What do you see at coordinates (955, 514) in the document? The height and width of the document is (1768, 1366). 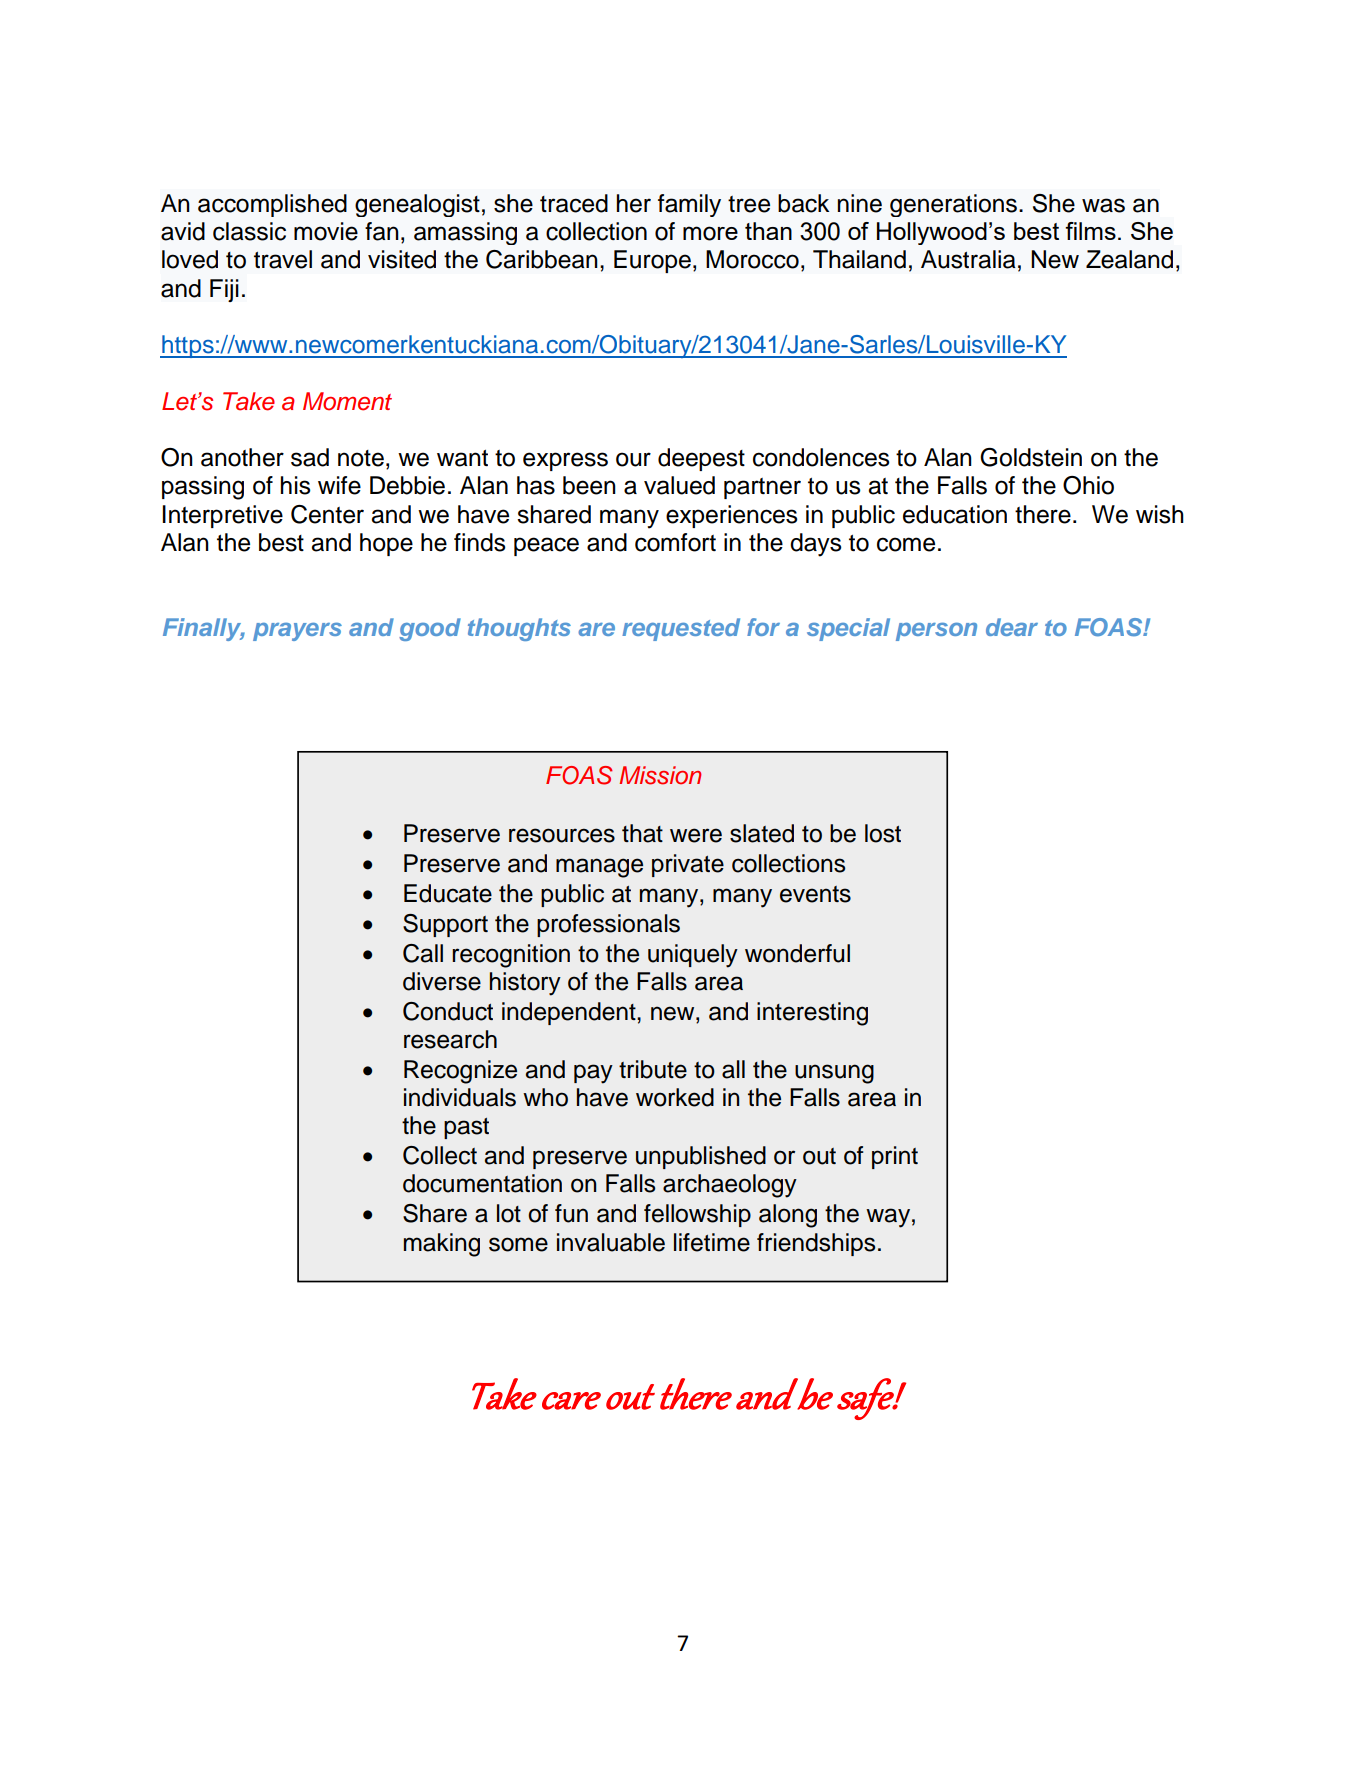 I see `education` at bounding box center [955, 514].
